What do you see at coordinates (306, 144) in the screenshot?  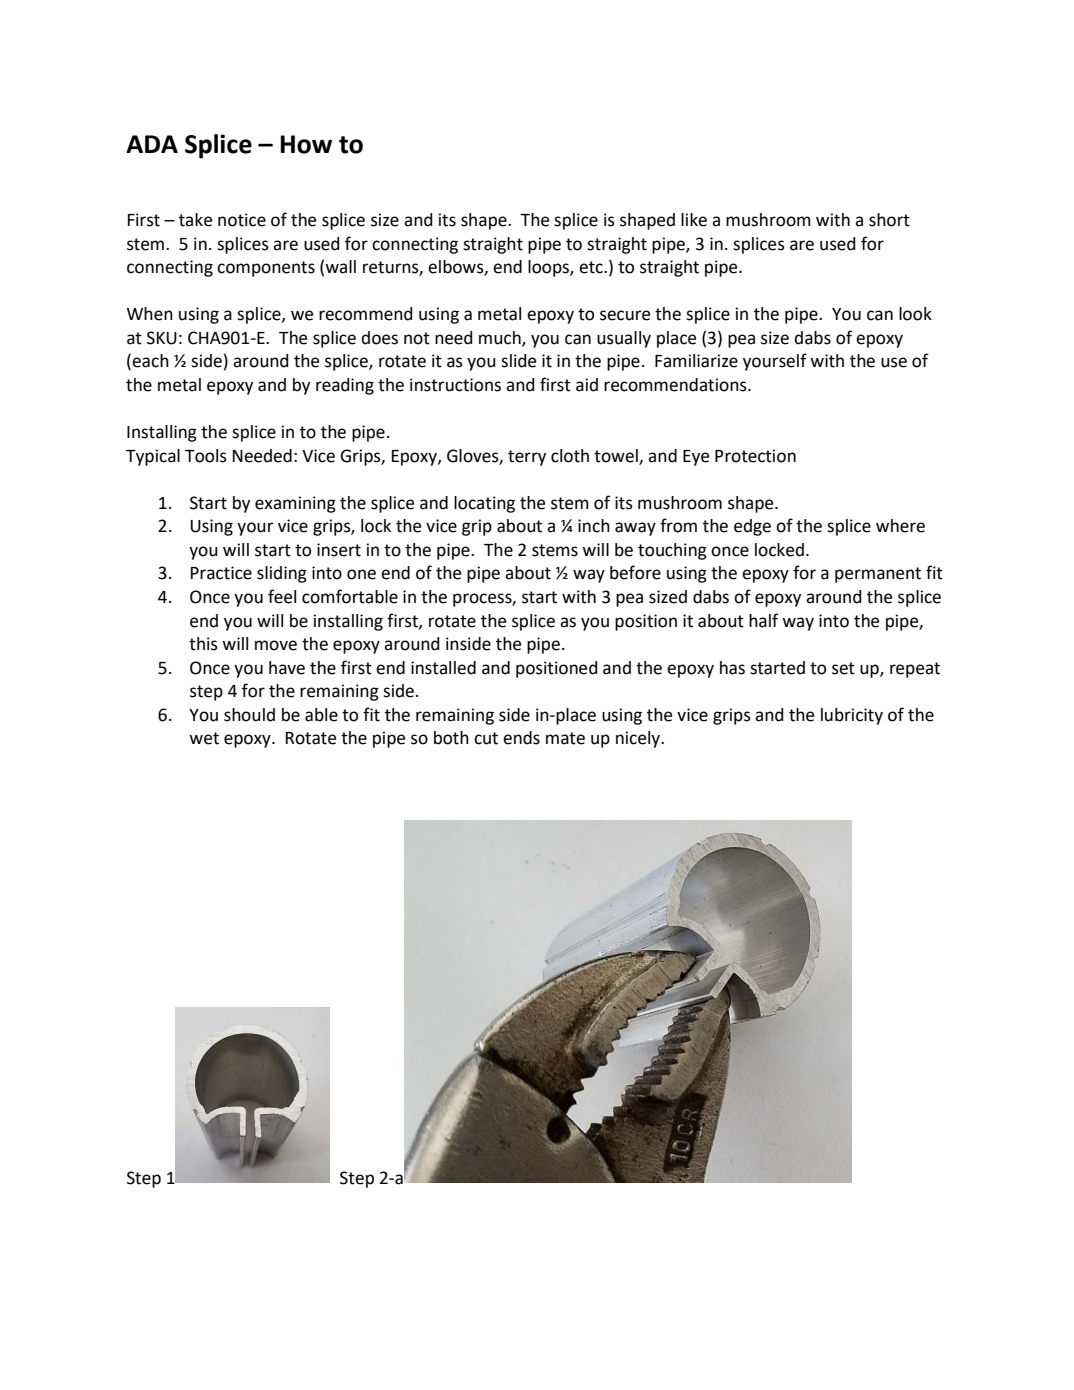 I see `How` at bounding box center [306, 144].
